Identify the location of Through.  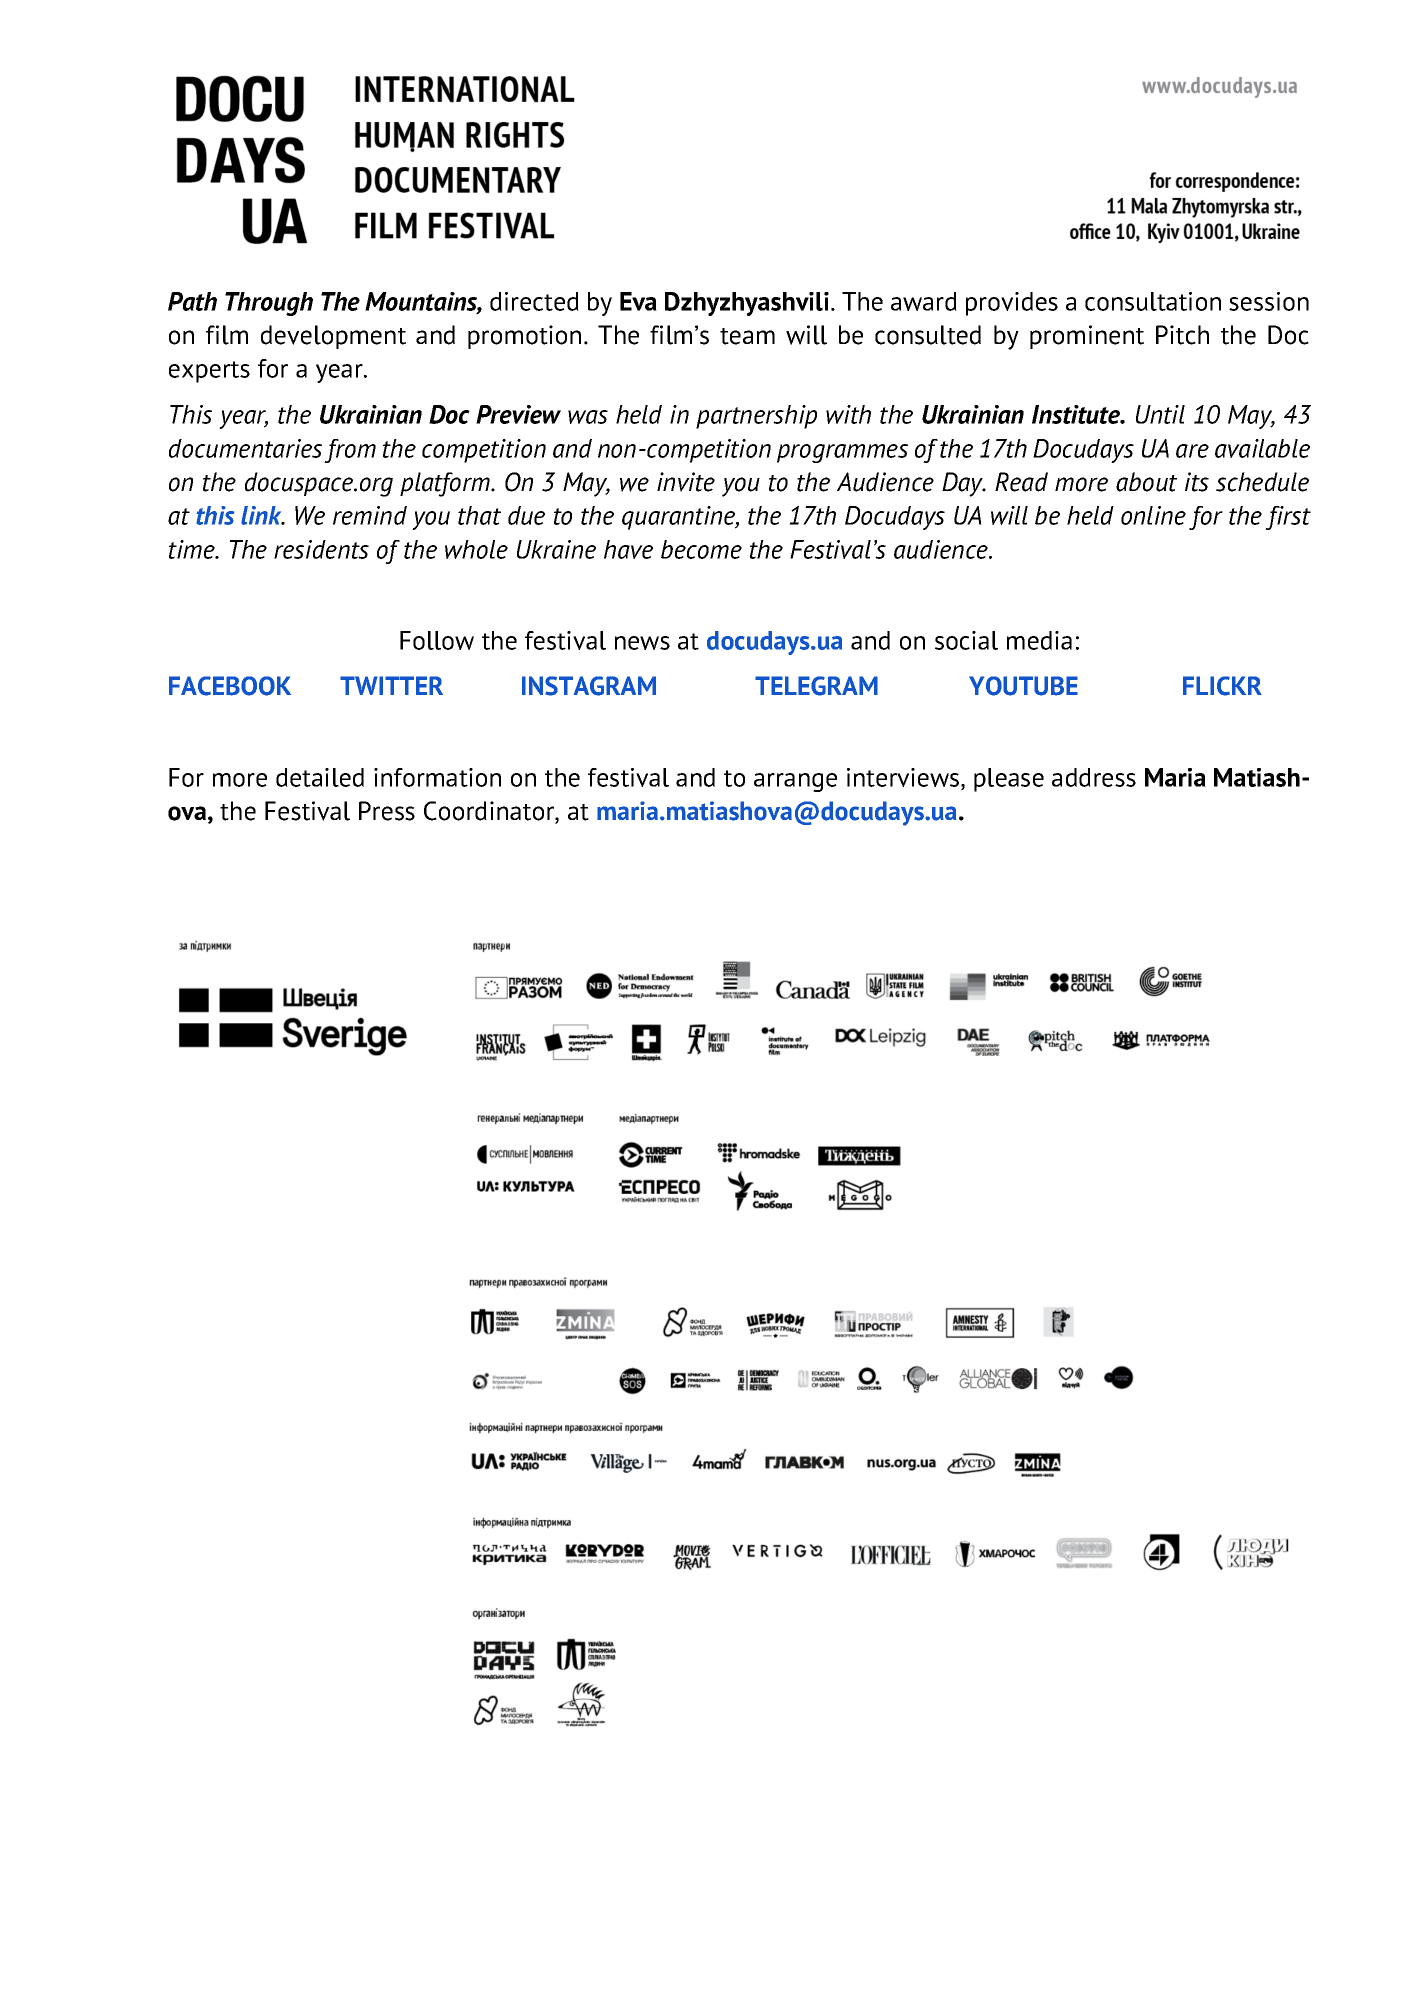
(269, 304).
